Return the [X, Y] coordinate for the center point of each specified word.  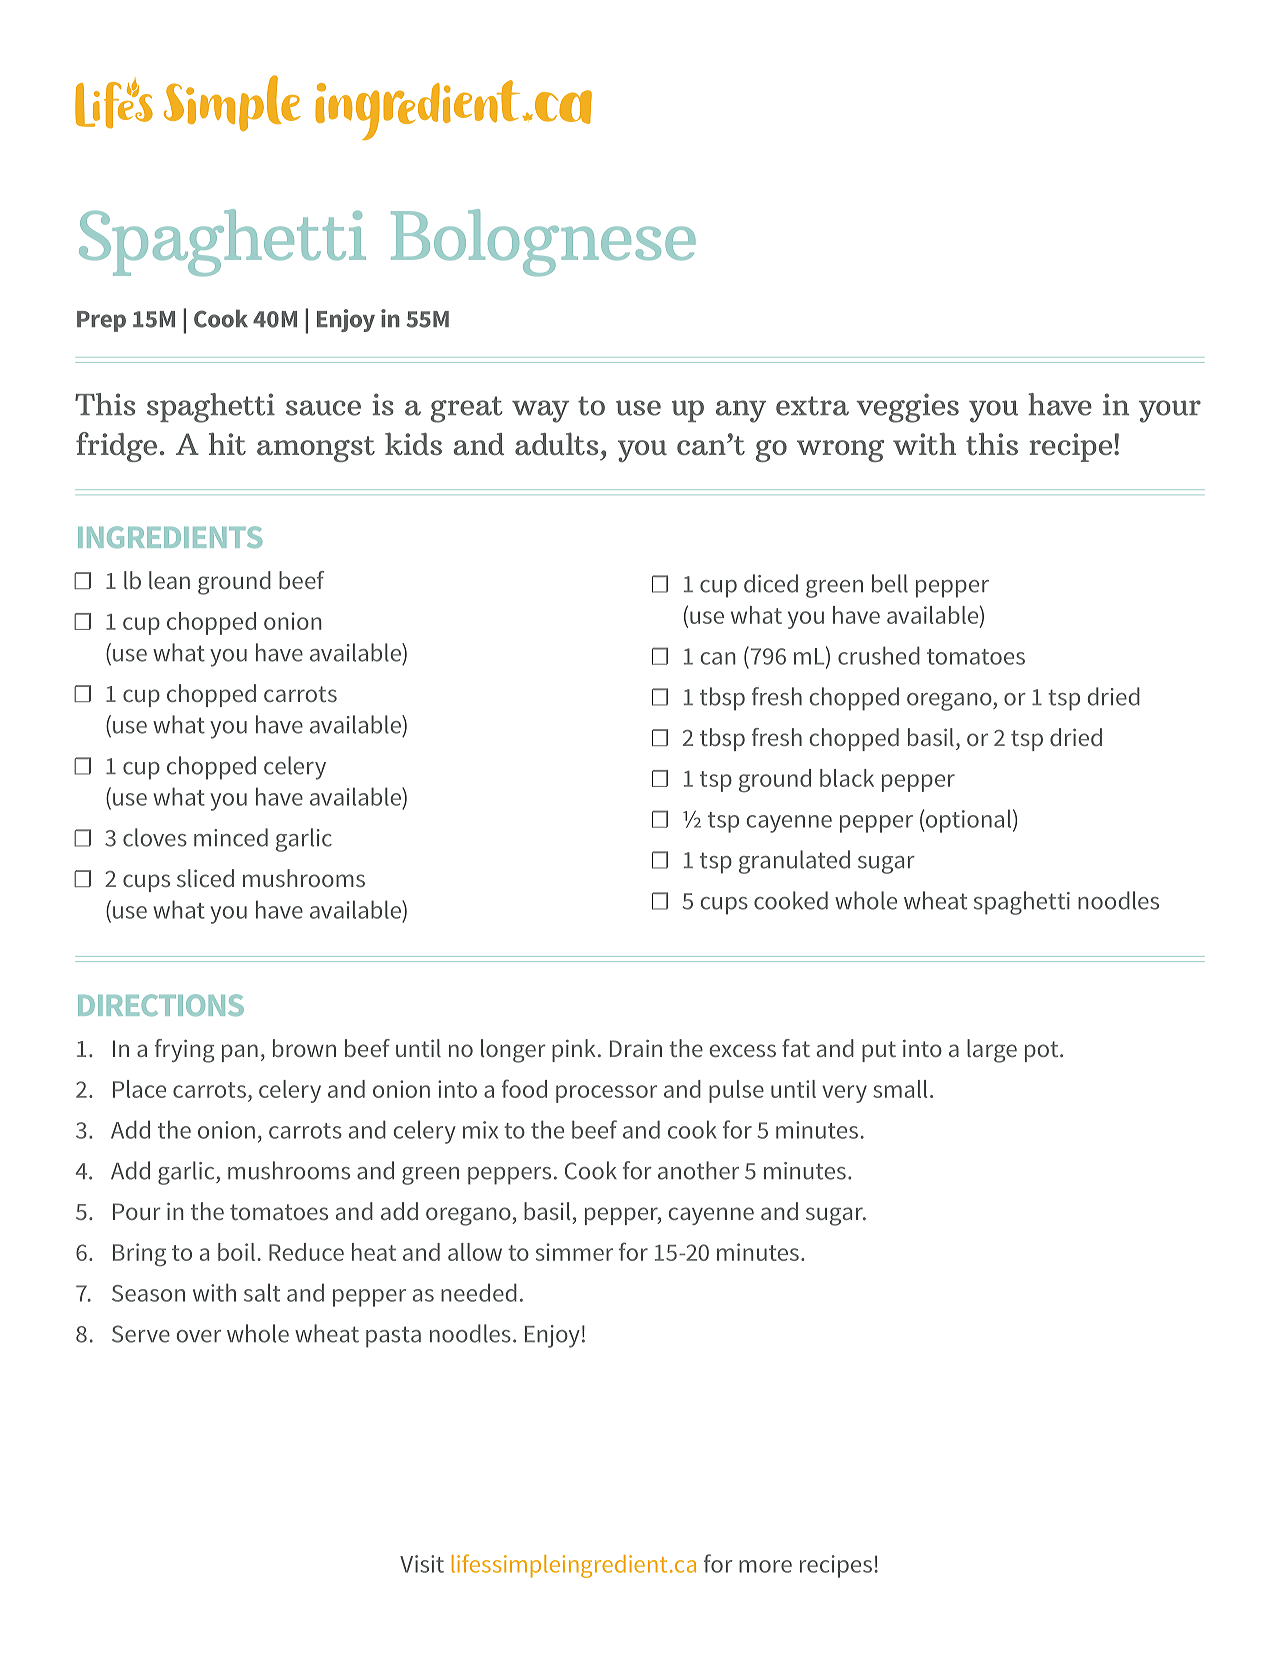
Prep [101, 321]
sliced [205, 878]
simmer [574, 1252]
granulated [794, 862]
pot [1043, 1051]
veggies [907, 408]
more [765, 1566]
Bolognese [543, 242]
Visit [422, 1564]
